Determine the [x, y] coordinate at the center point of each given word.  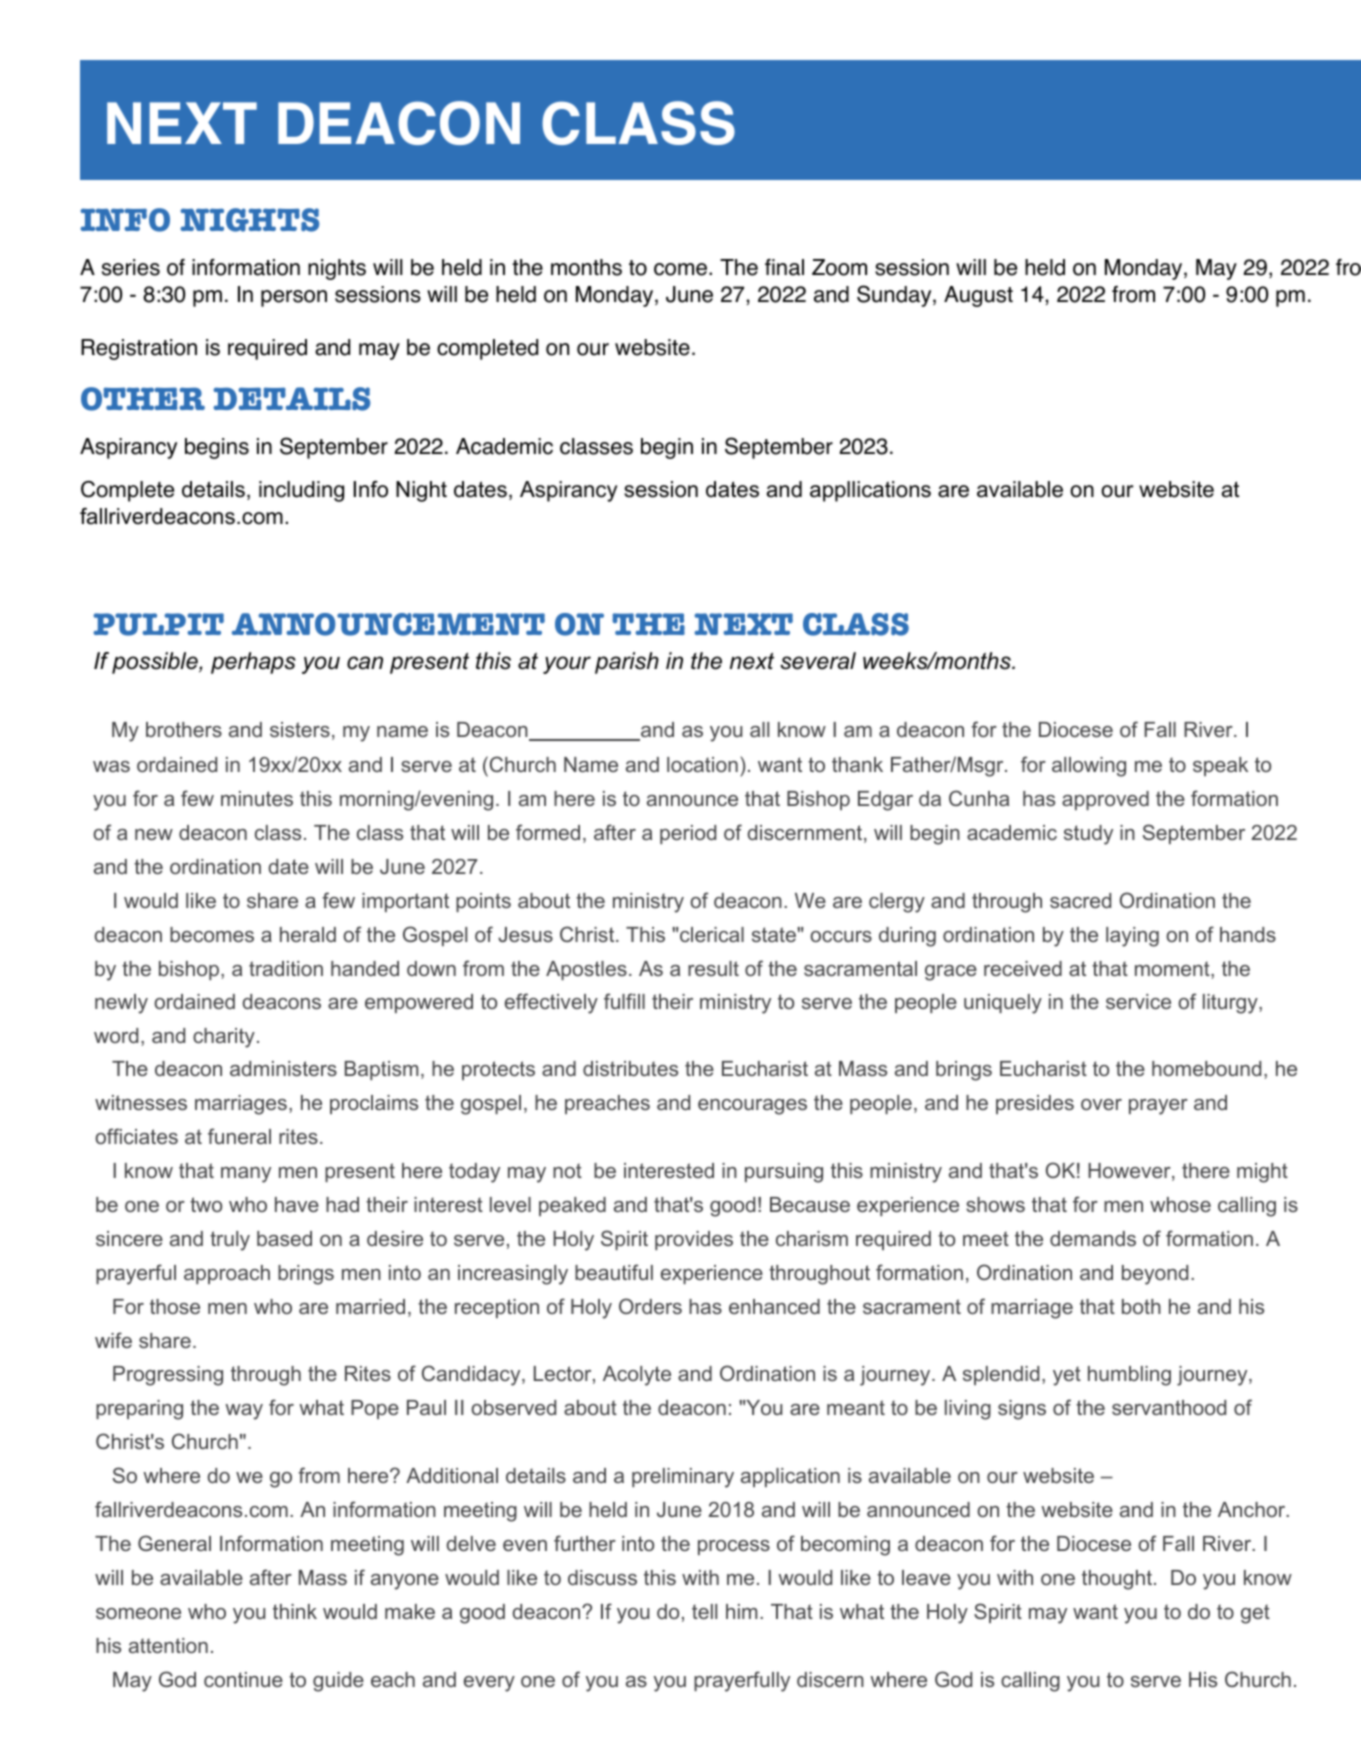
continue [243, 1679]
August [978, 296]
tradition [286, 968]
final [784, 267]
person [294, 298]
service [1138, 1001]
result [713, 968]
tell [704, 1611]
